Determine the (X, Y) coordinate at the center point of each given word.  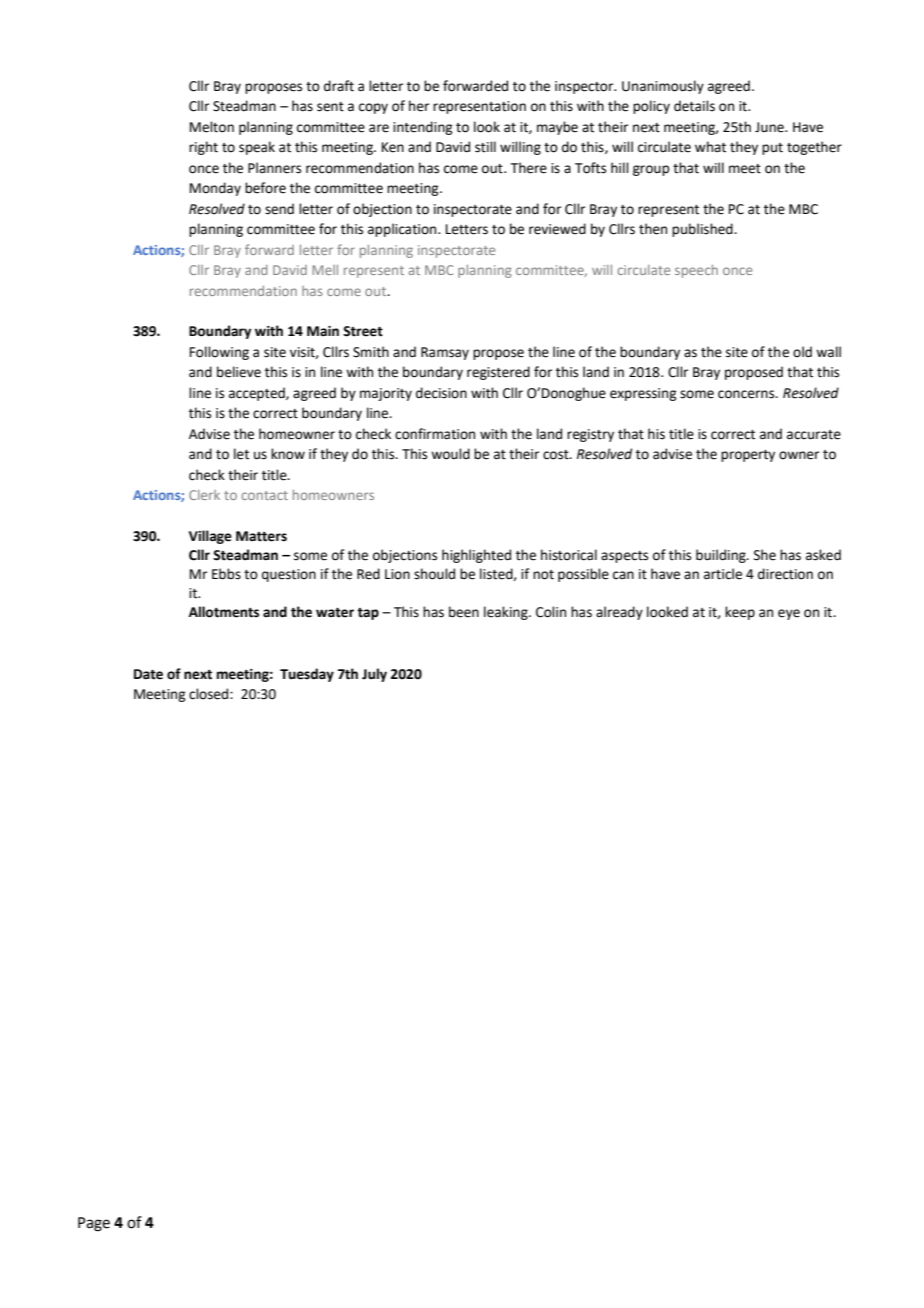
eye (789, 614)
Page (94, 1224)
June (770, 127)
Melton (212, 127)
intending (422, 128)
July (374, 675)
